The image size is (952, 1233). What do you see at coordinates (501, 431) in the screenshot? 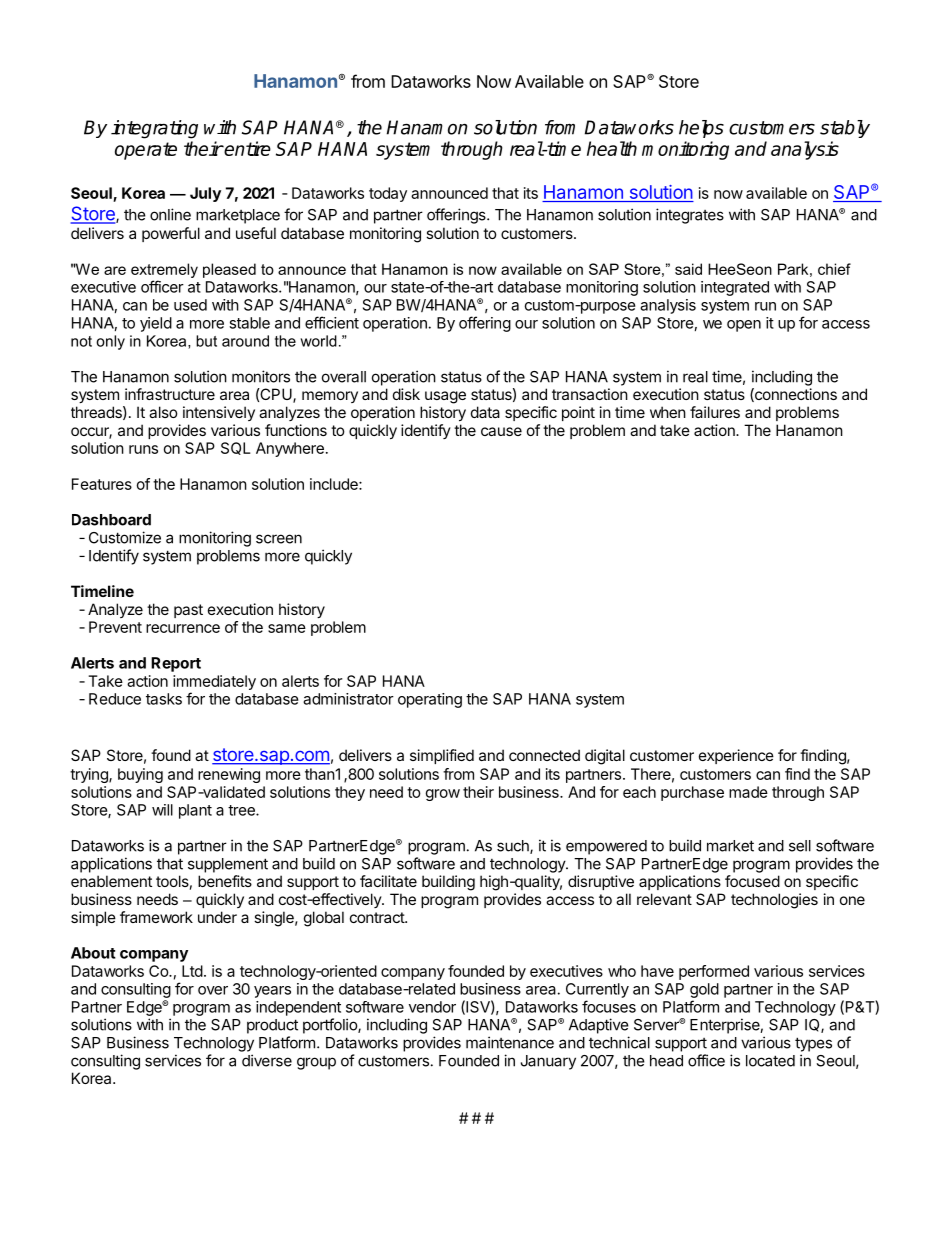
I see `cause` at bounding box center [501, 431].
